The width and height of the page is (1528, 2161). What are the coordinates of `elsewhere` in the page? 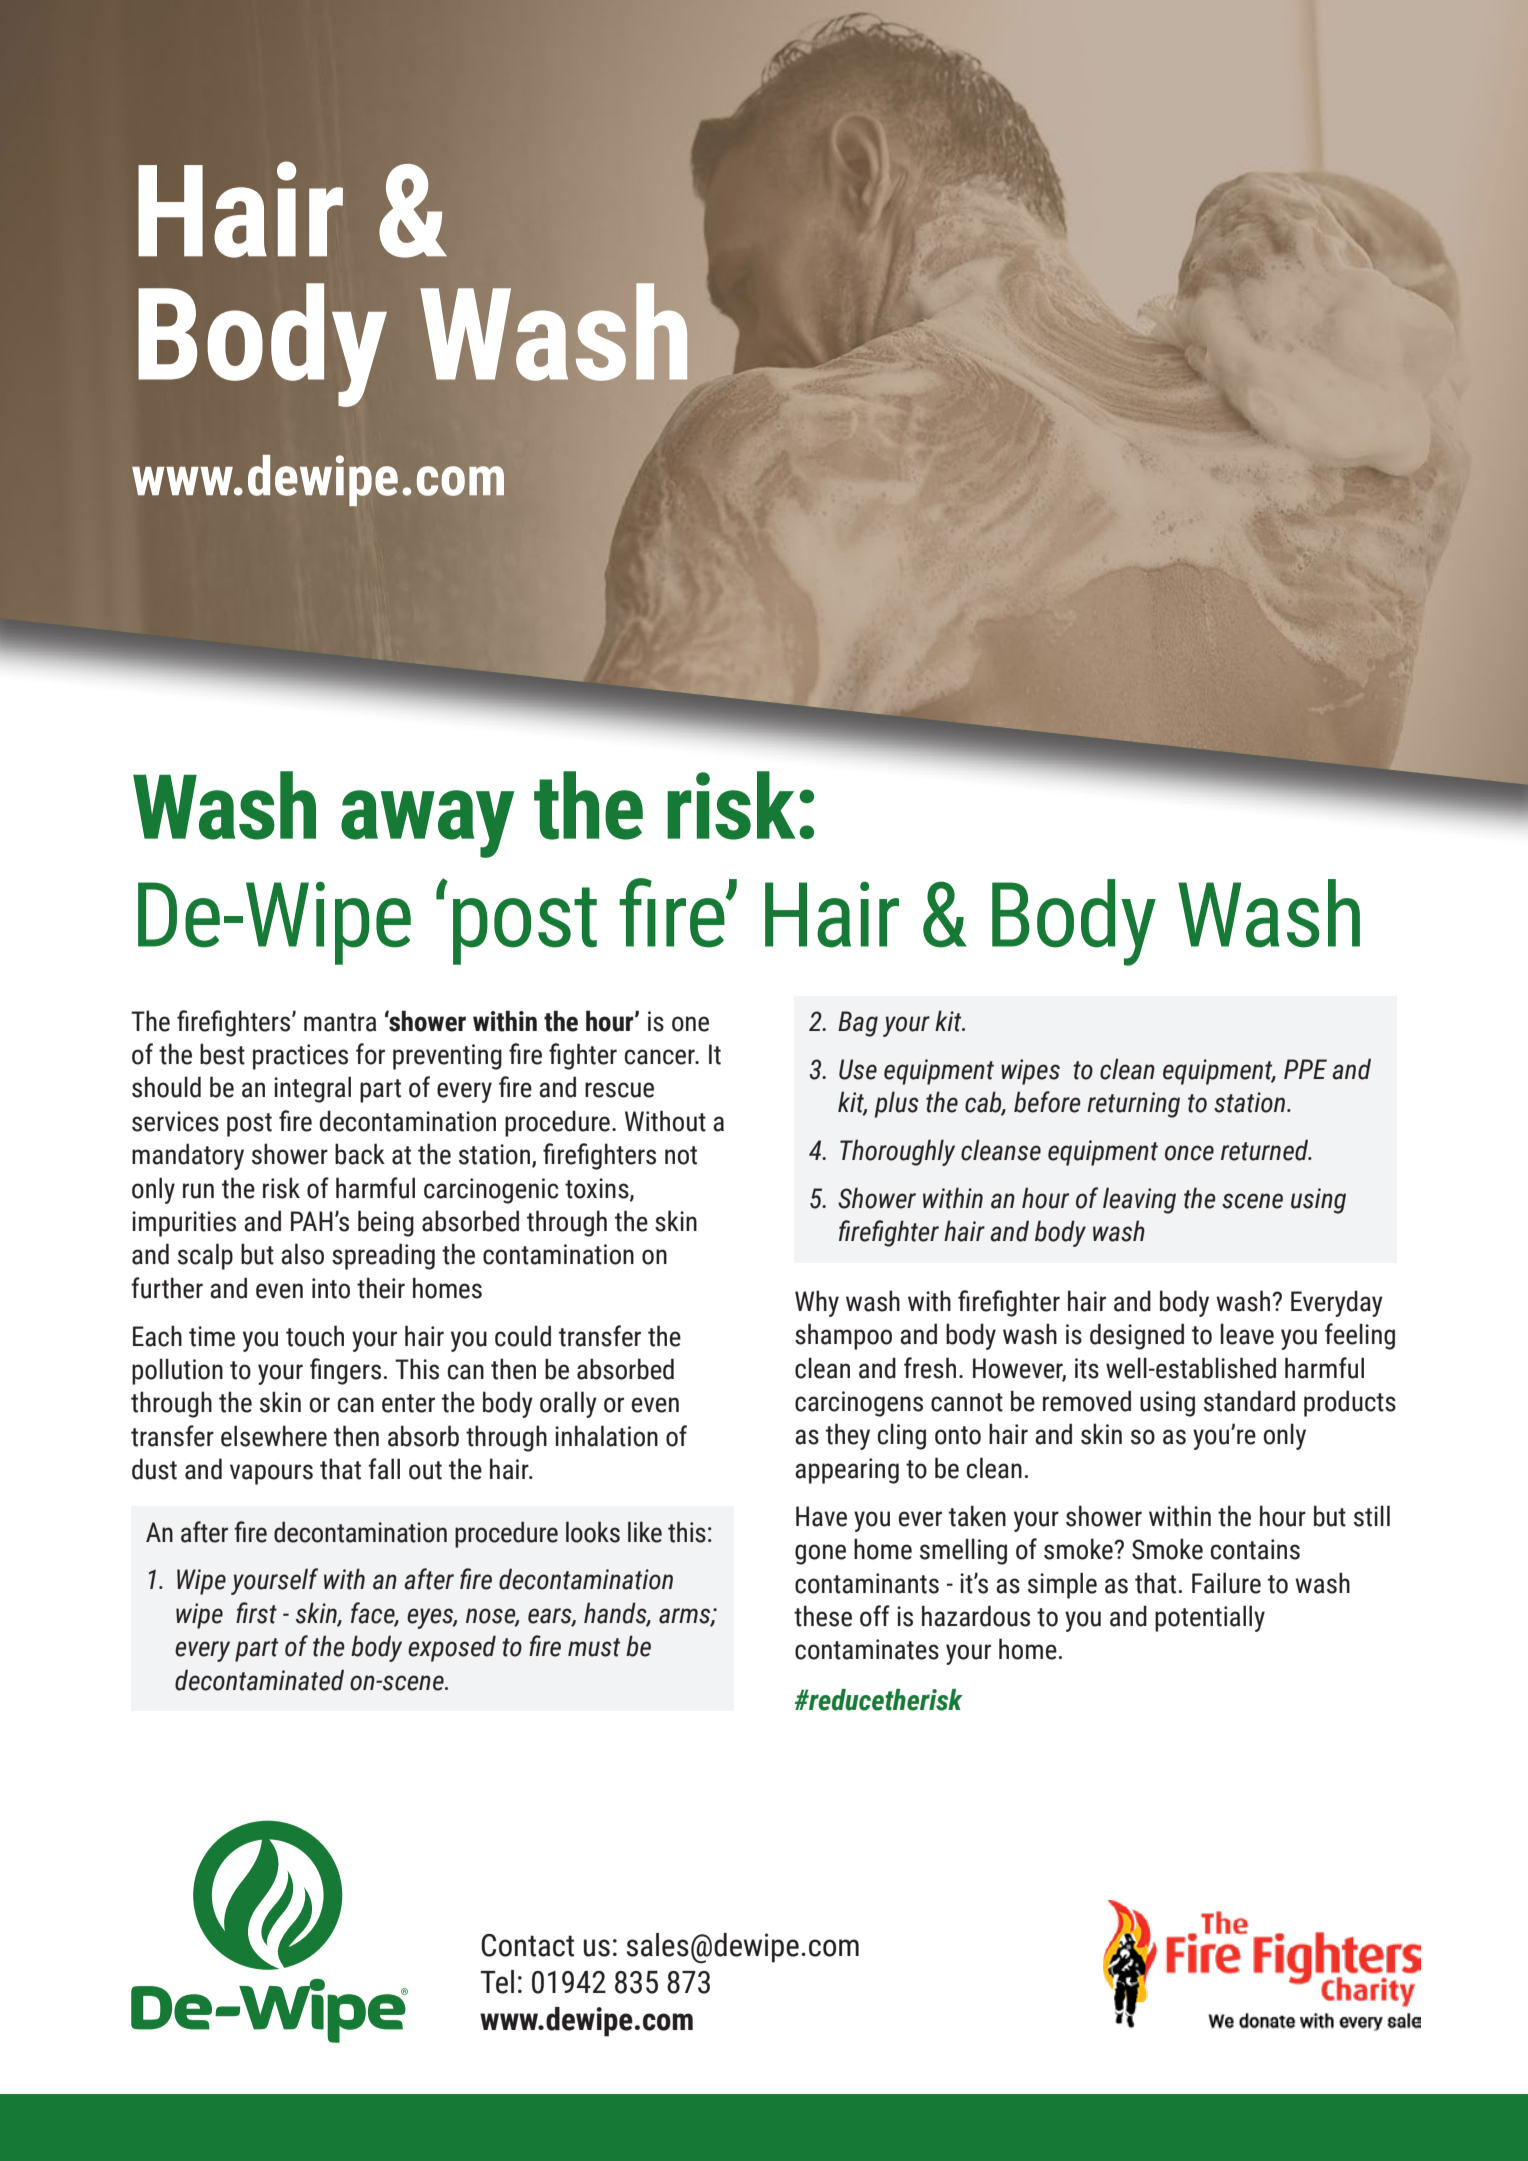 It's located at (274, 1436).
